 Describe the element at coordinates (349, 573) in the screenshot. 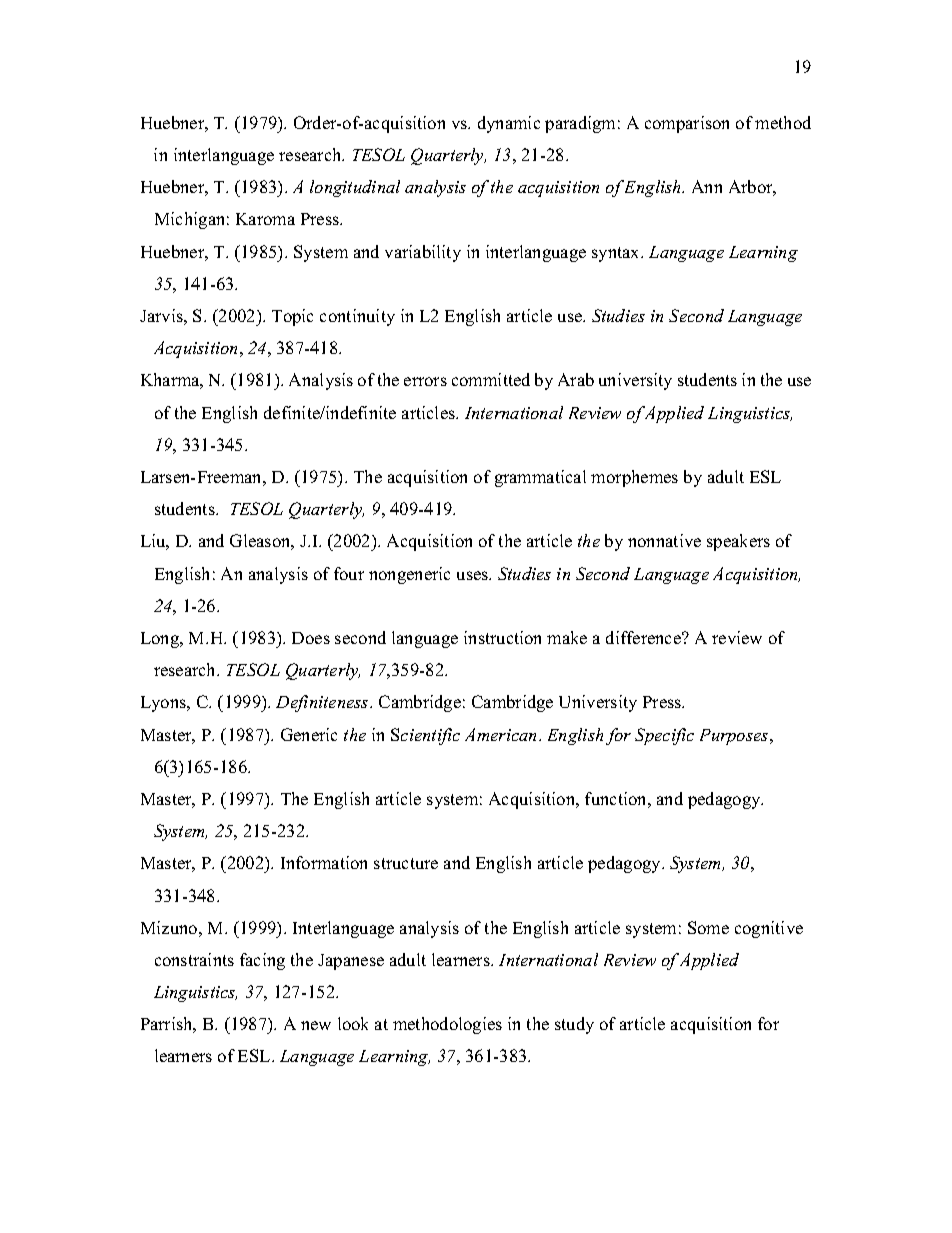

I see `four` at that location.
